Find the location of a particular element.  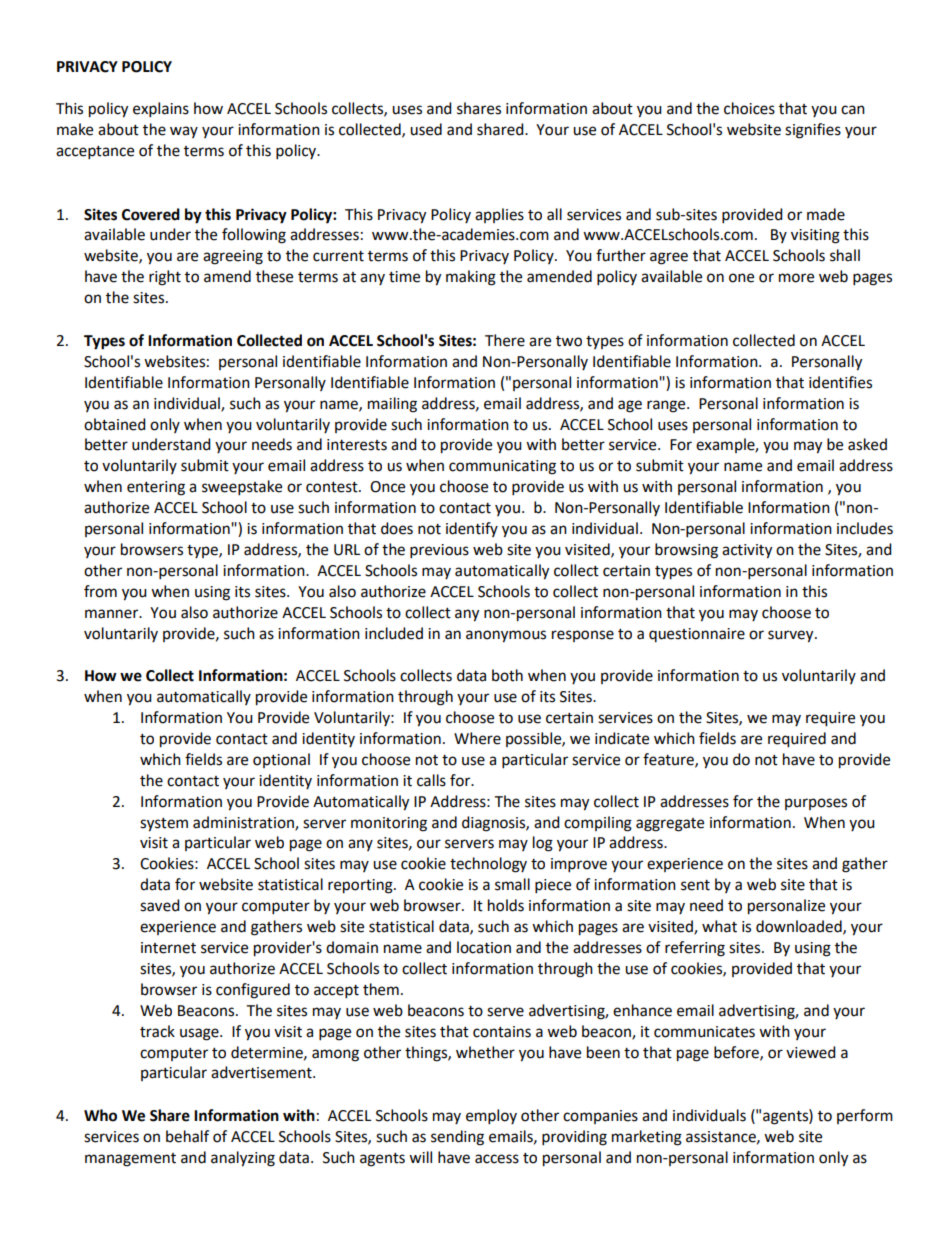

perform is located at coordinates (865, 1116).
